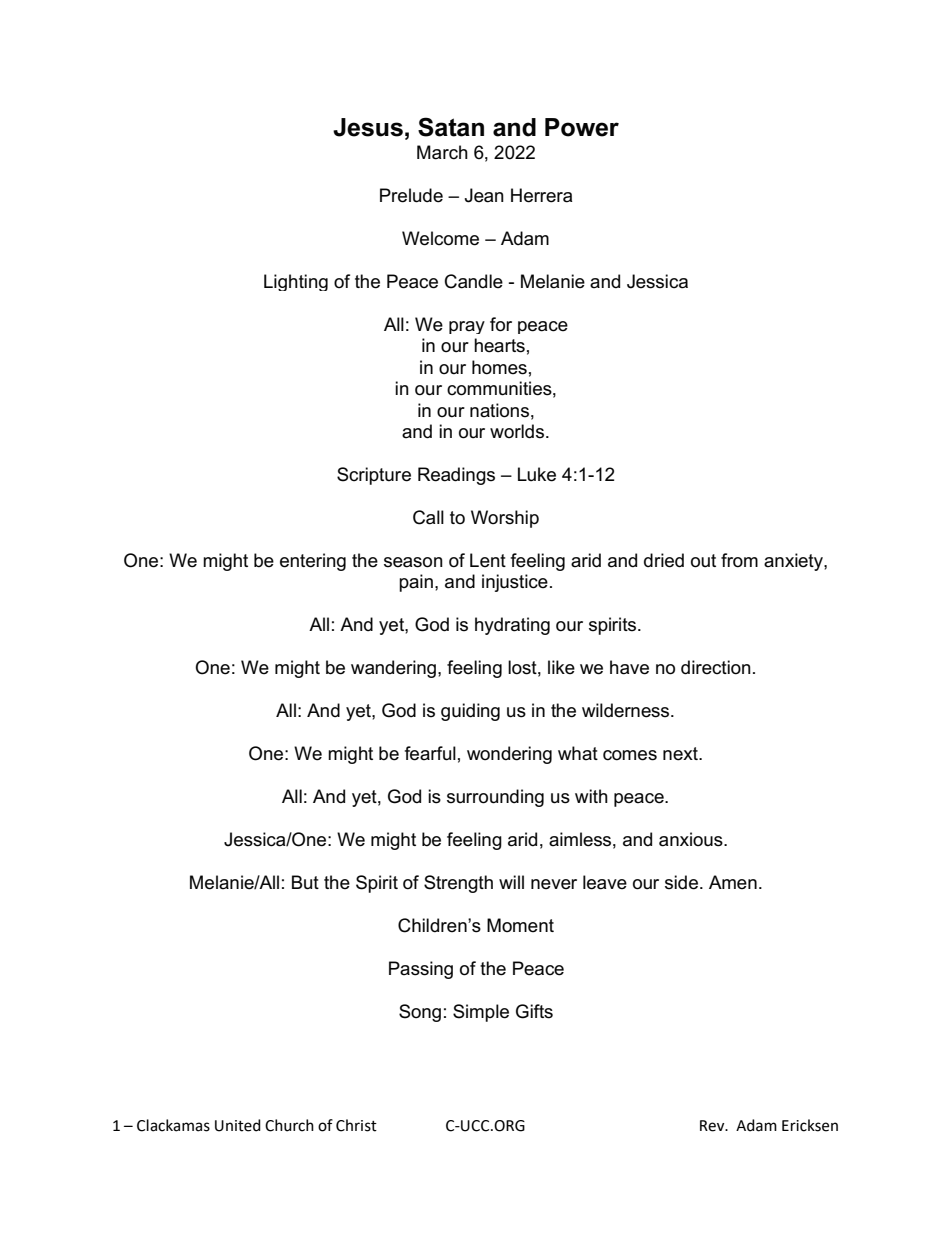 Image resolution: width=952 pixels, height=1233 pixels. What do you see at coordinates (664, 560) in the page?
I see `dried` at bounding box center [664, 560].
